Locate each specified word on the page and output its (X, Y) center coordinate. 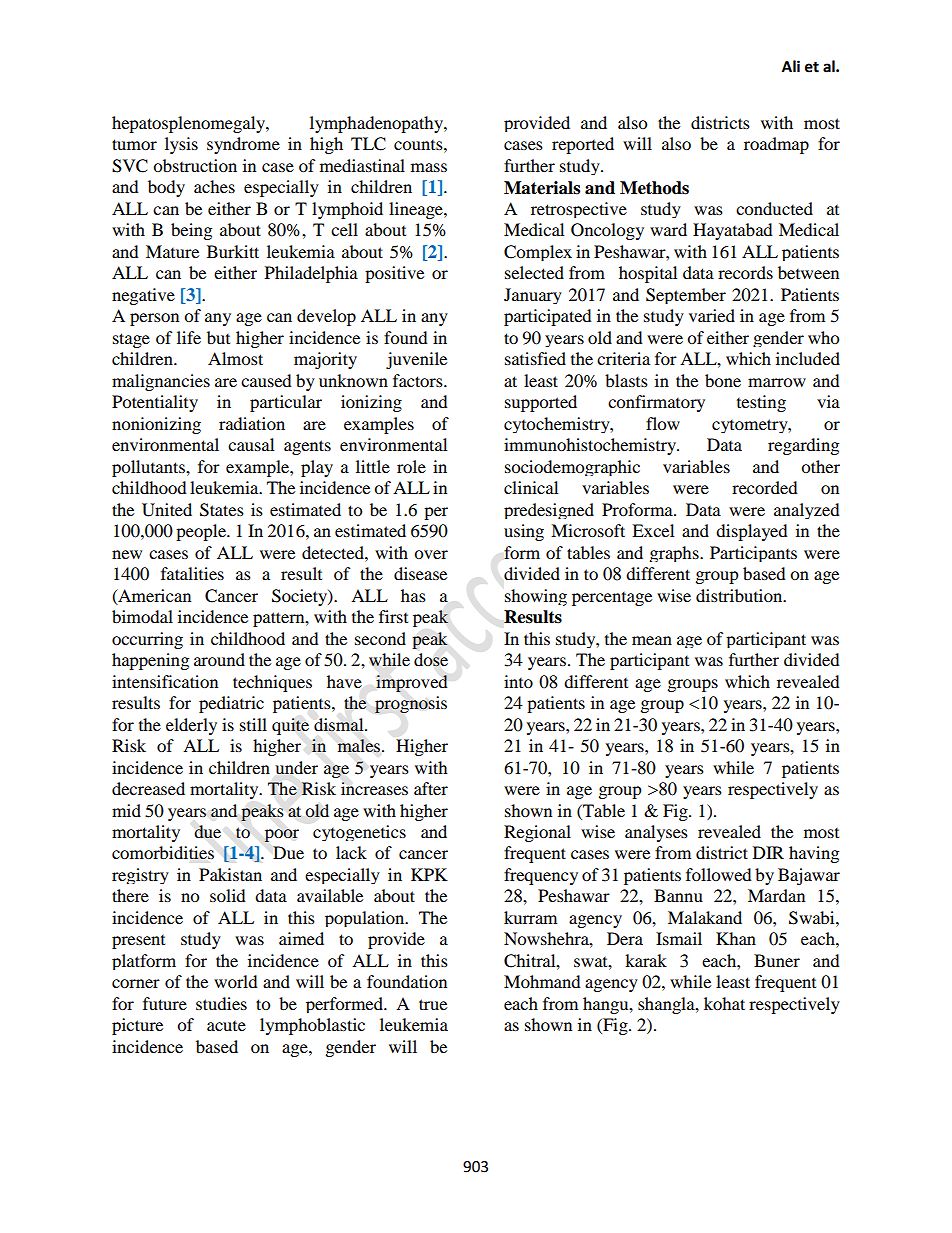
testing (761, 403)
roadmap (776, 145)
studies (221, 1003)
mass (429, 167)
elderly (191, 726)
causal (251, 444)
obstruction (195, 165)
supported (541, 403)
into (518, 681)
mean (652, 640)
